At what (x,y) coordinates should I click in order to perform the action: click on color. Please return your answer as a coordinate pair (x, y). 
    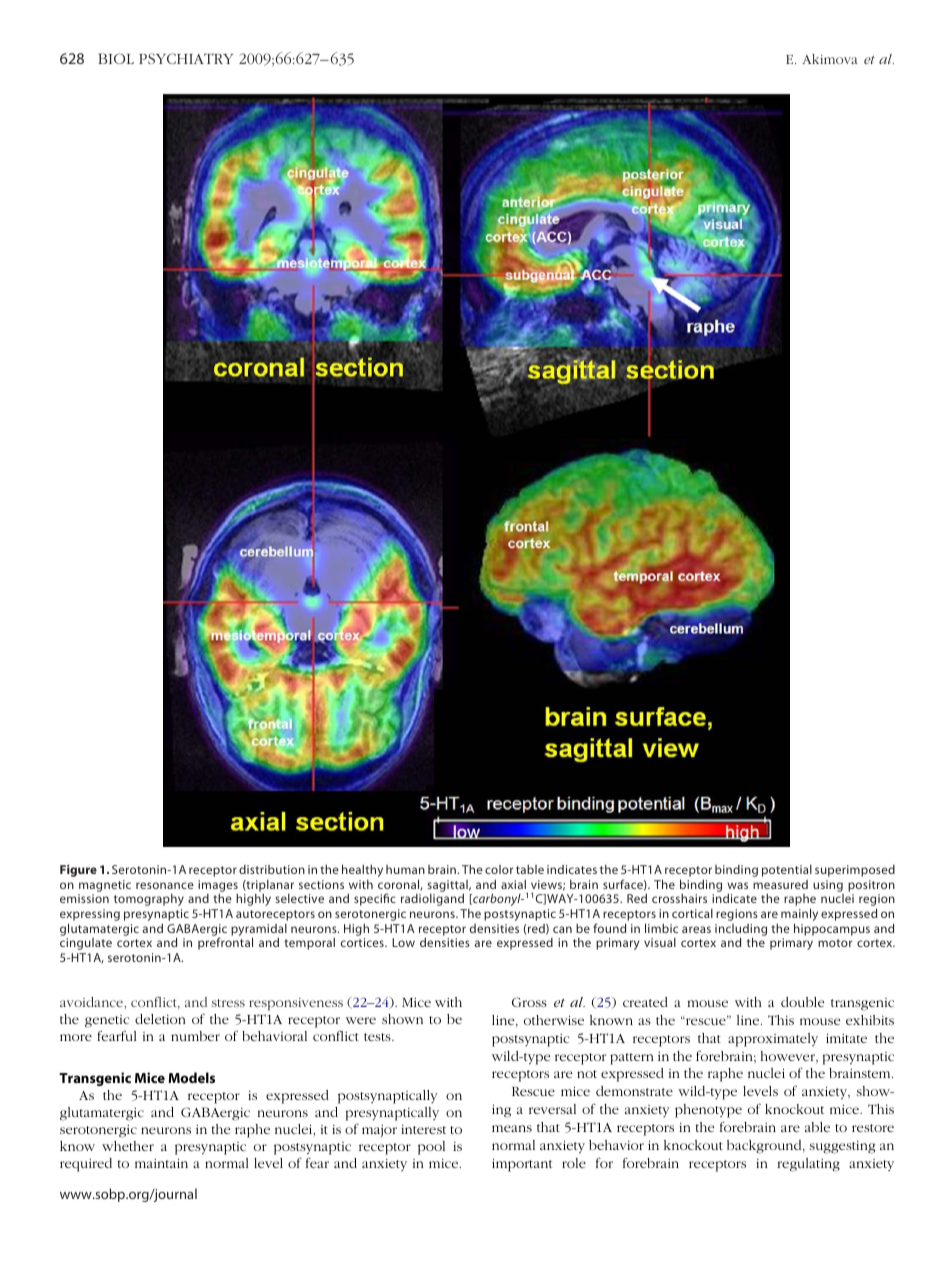
    Looking at the image, I should click on (499, 869).
